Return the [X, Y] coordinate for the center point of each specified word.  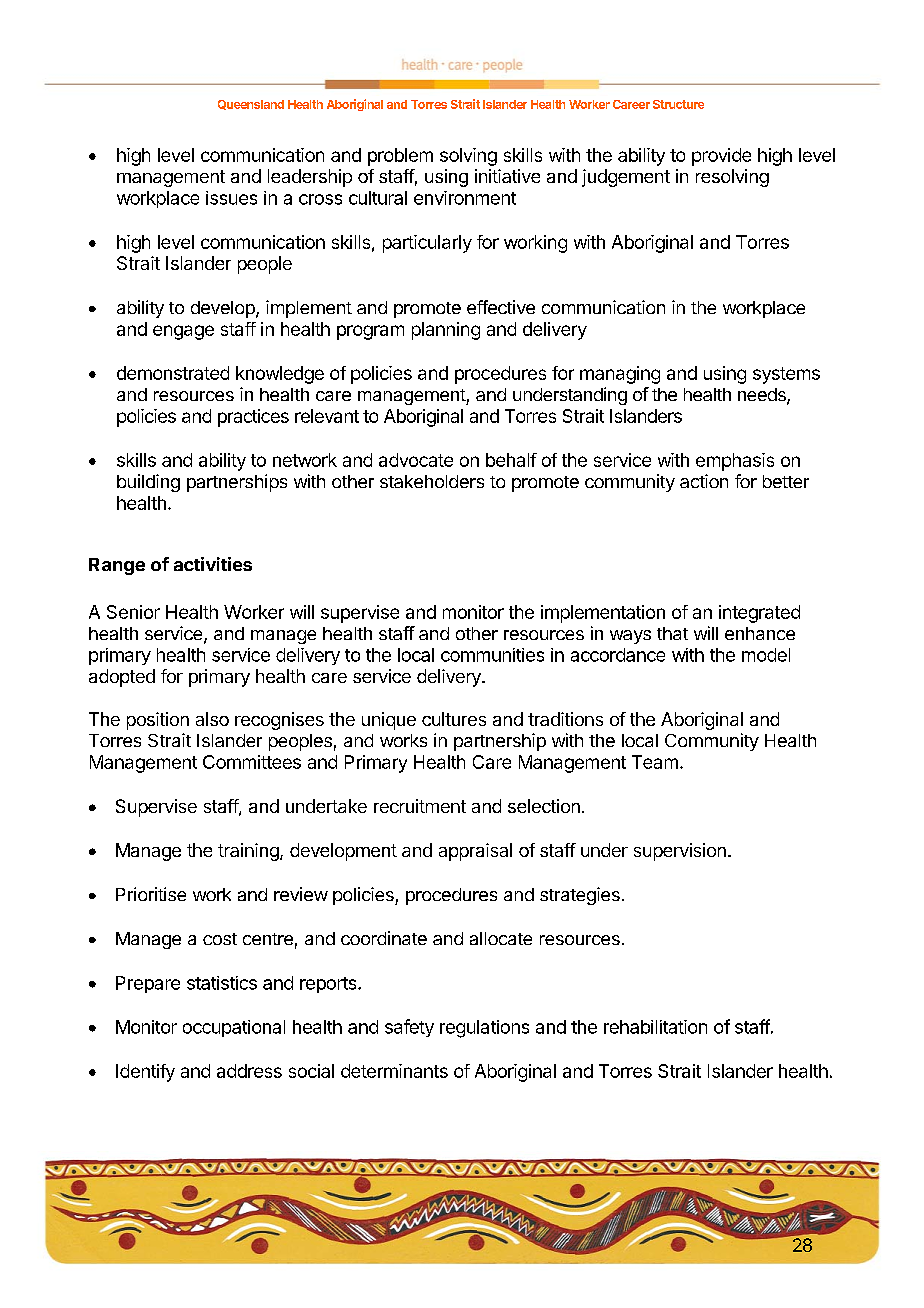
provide [721, 157]
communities [492, 655]
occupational [234, 1028]
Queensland [251, 105]
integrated [759, 614]
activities [213, 564]
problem [400, 157]
